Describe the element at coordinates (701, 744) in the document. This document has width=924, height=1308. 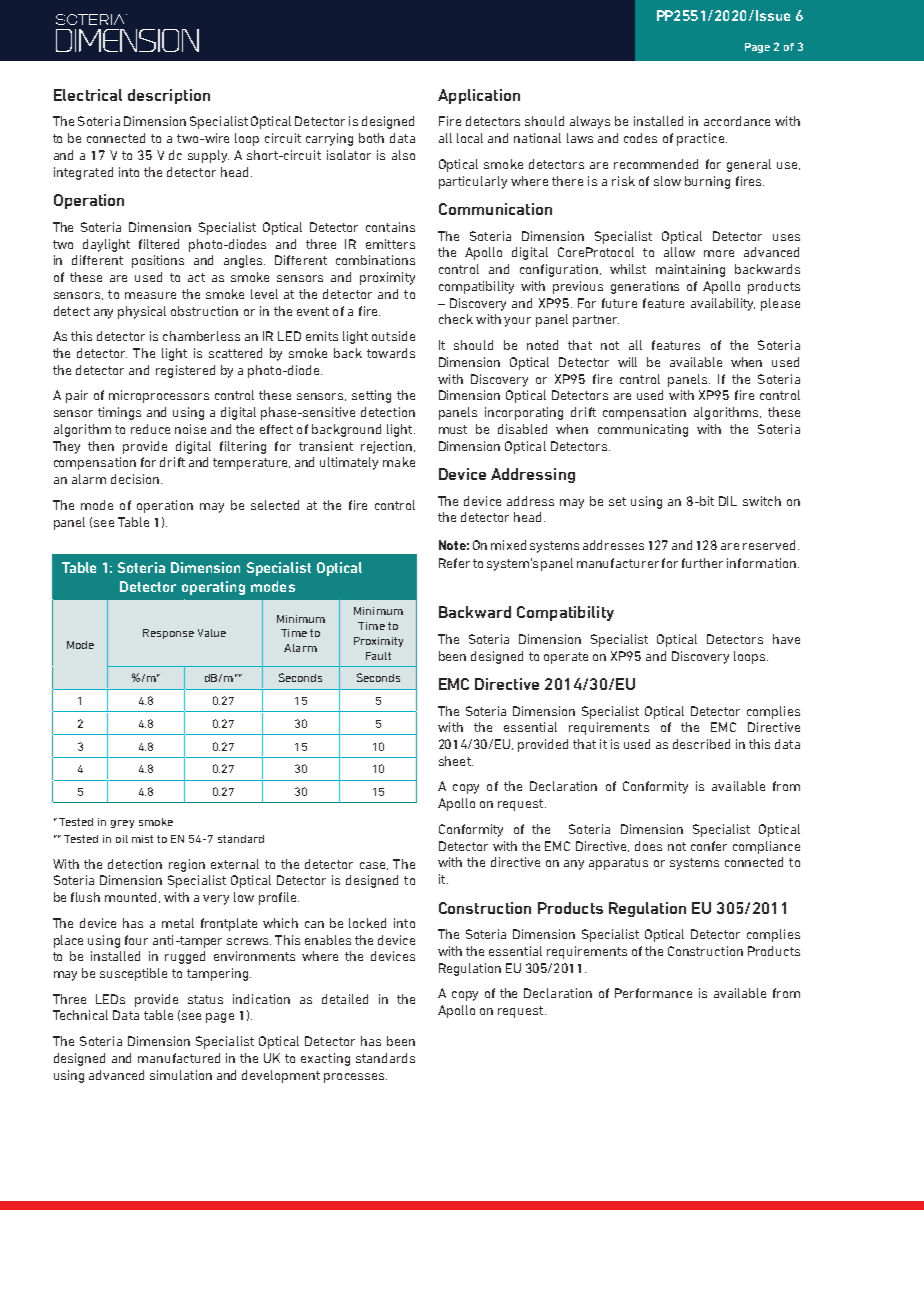
I see `described` at that location.
